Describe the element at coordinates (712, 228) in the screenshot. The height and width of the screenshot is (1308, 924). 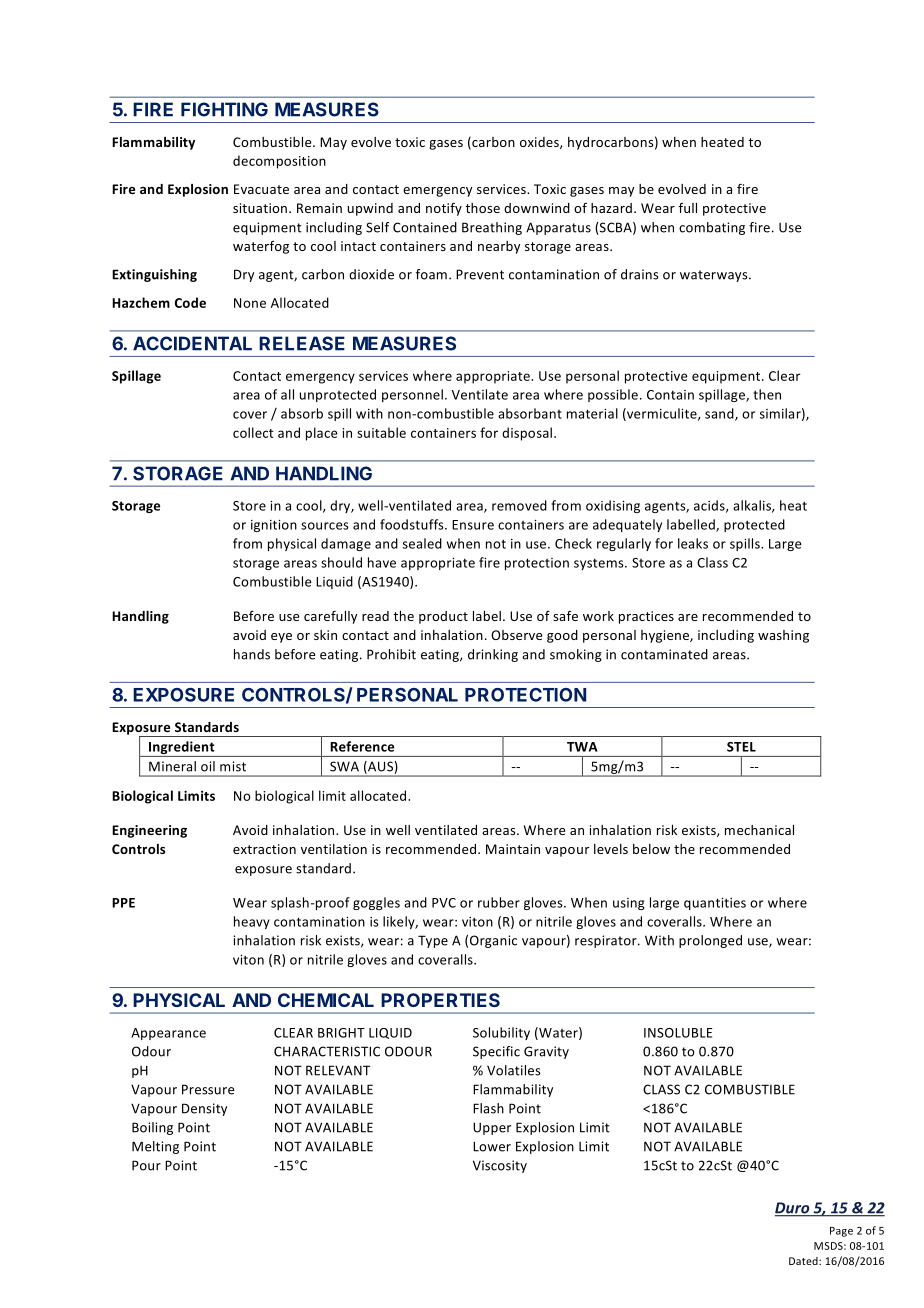
I see `combating` at that location.
